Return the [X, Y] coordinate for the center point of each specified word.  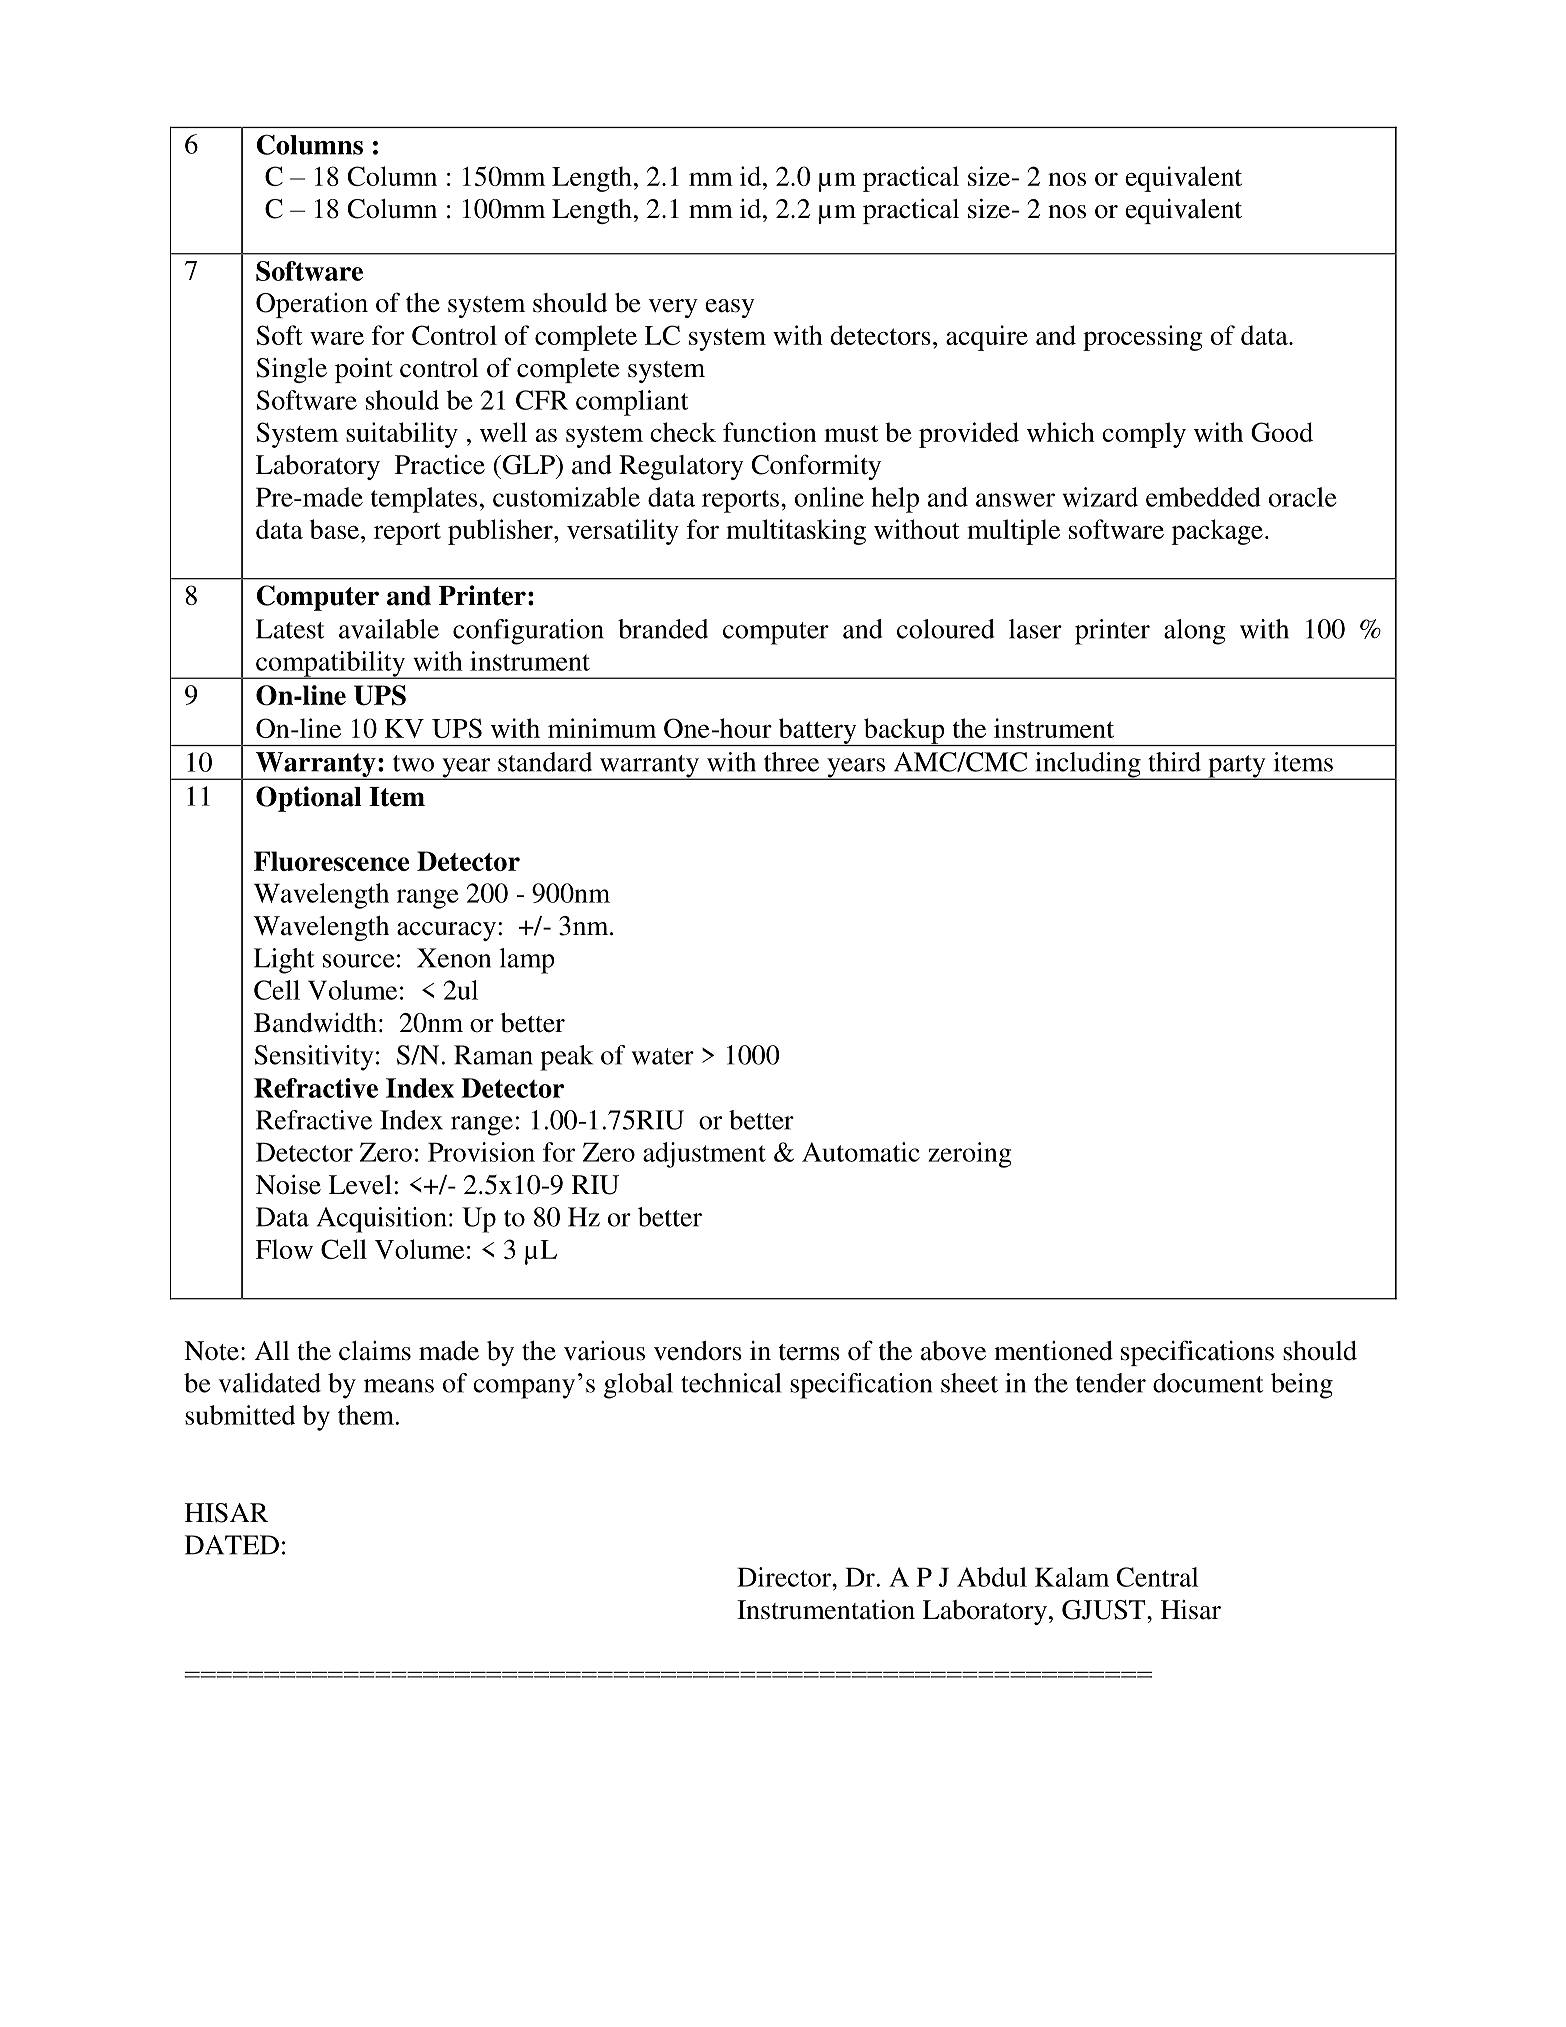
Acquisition [381, 1220]
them [366, 1415]
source [358, 961]
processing [1143, 338]
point [364, 370]
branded [663, 629]
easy [730, 308]
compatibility [331, 665]
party [1237, 767]
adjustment [704, 1155]
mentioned [1053, 1351]
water [663, 1056]
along [1195, 632]
